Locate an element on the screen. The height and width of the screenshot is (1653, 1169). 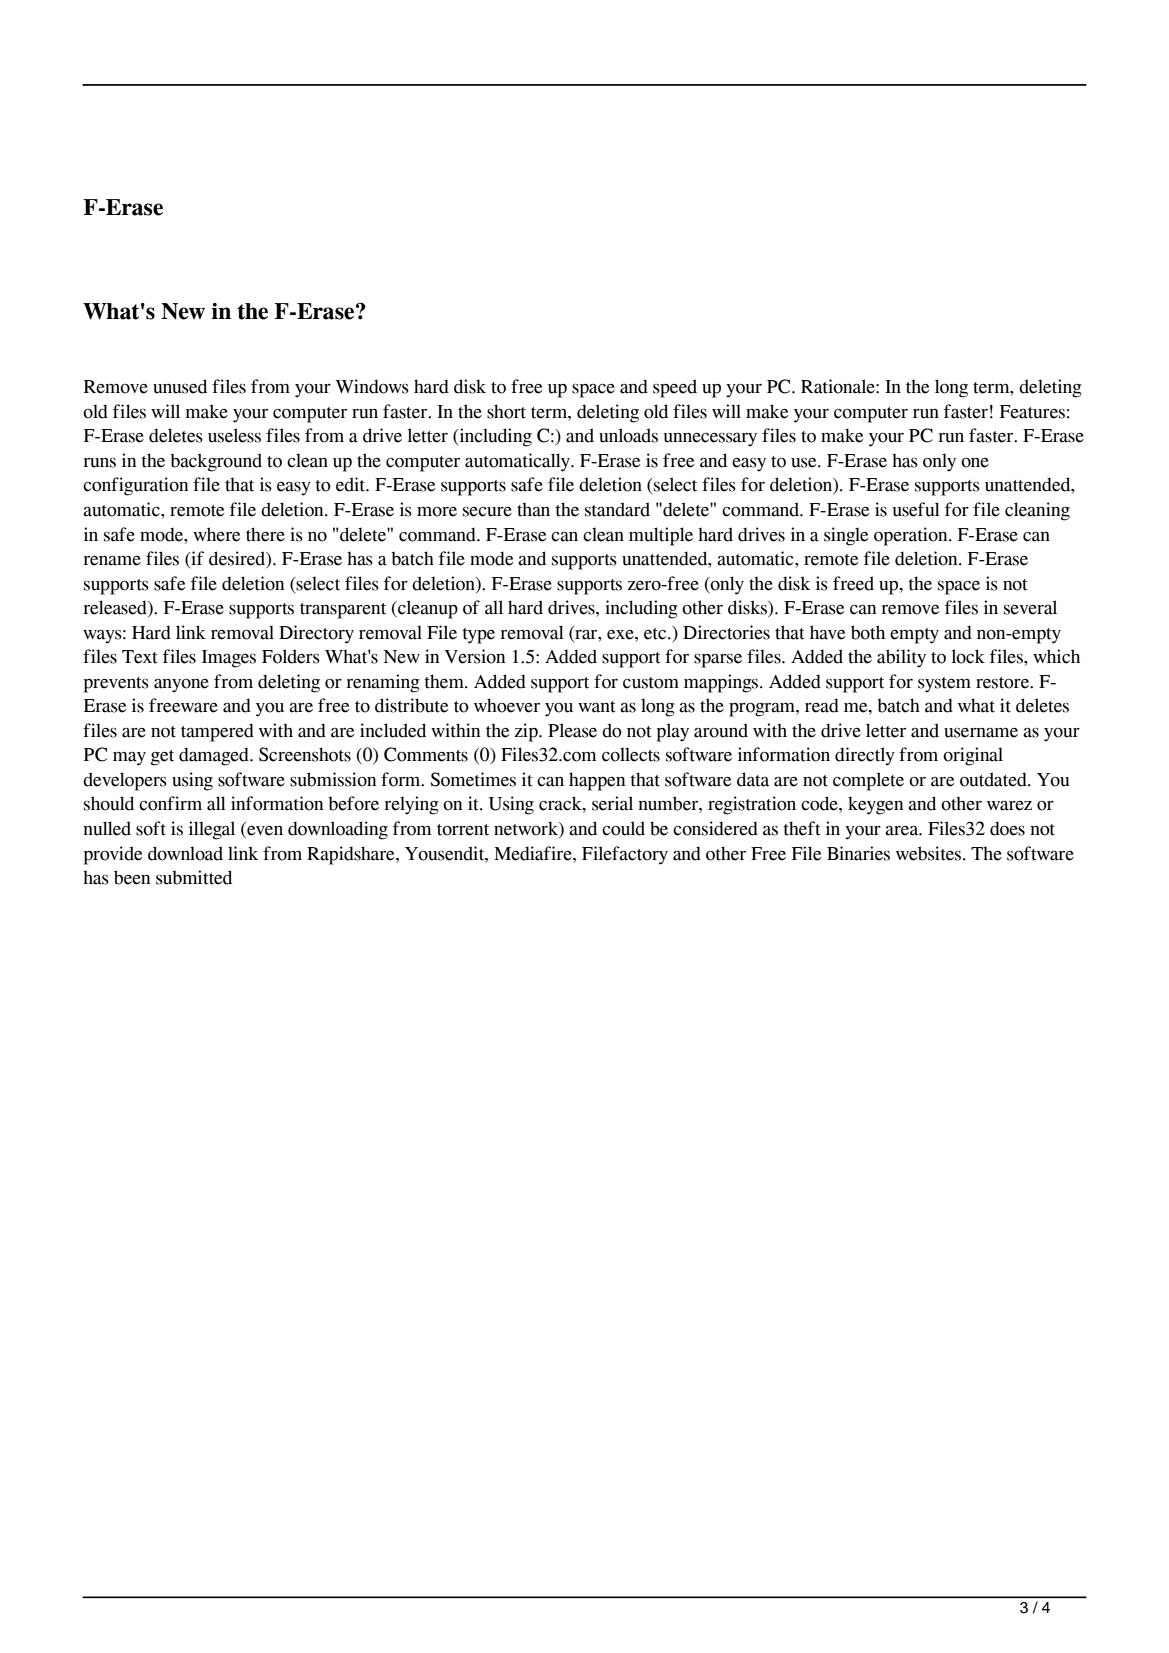
exe is located at coordinates (621, 634).
